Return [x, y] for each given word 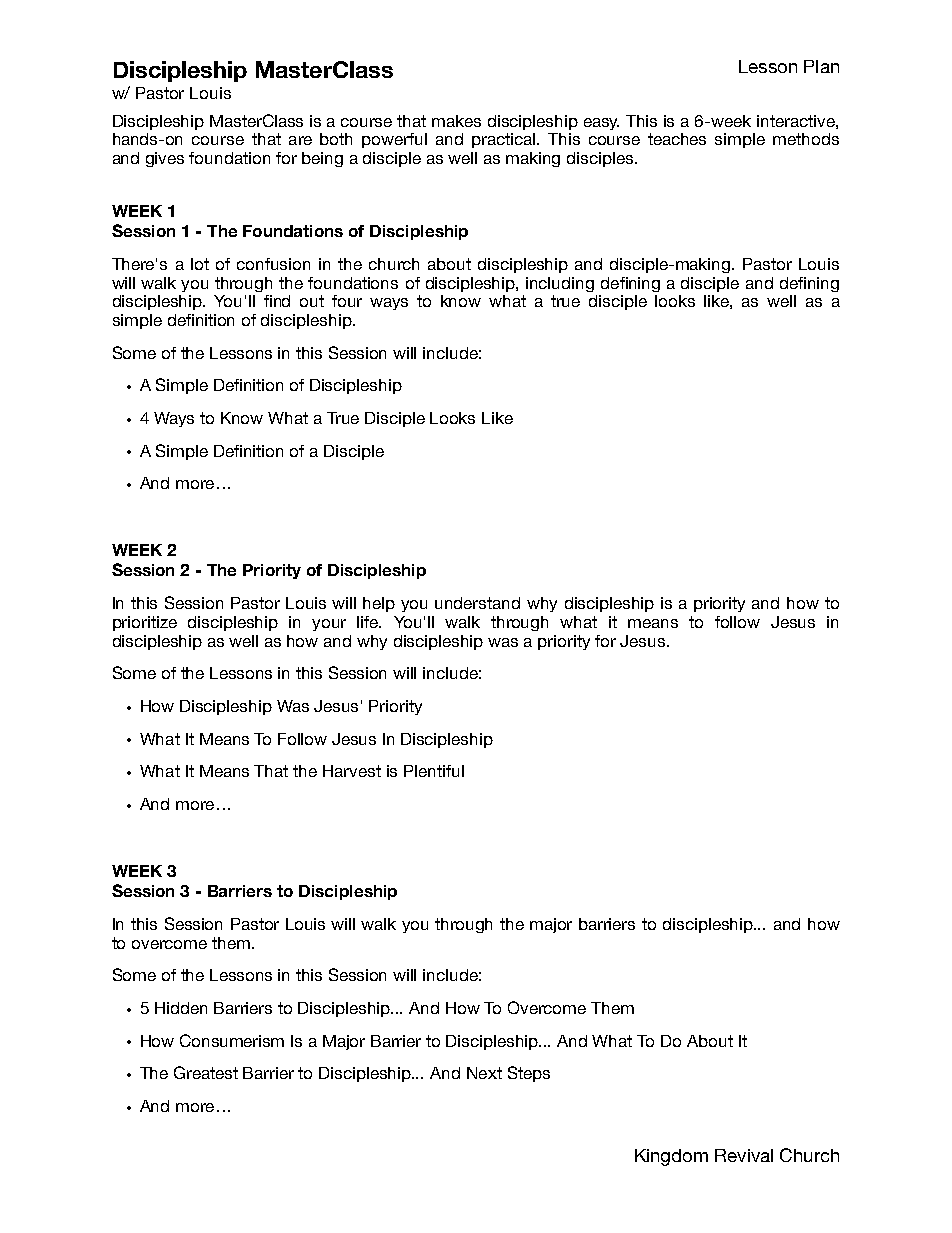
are [300, 140]
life [369, 622]
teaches [677, 139]
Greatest [206, 1072]
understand [477, 603]
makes [456, 121]
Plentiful [434, 771]
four [347, 301]
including [560, 284]
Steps [529, 1074]
